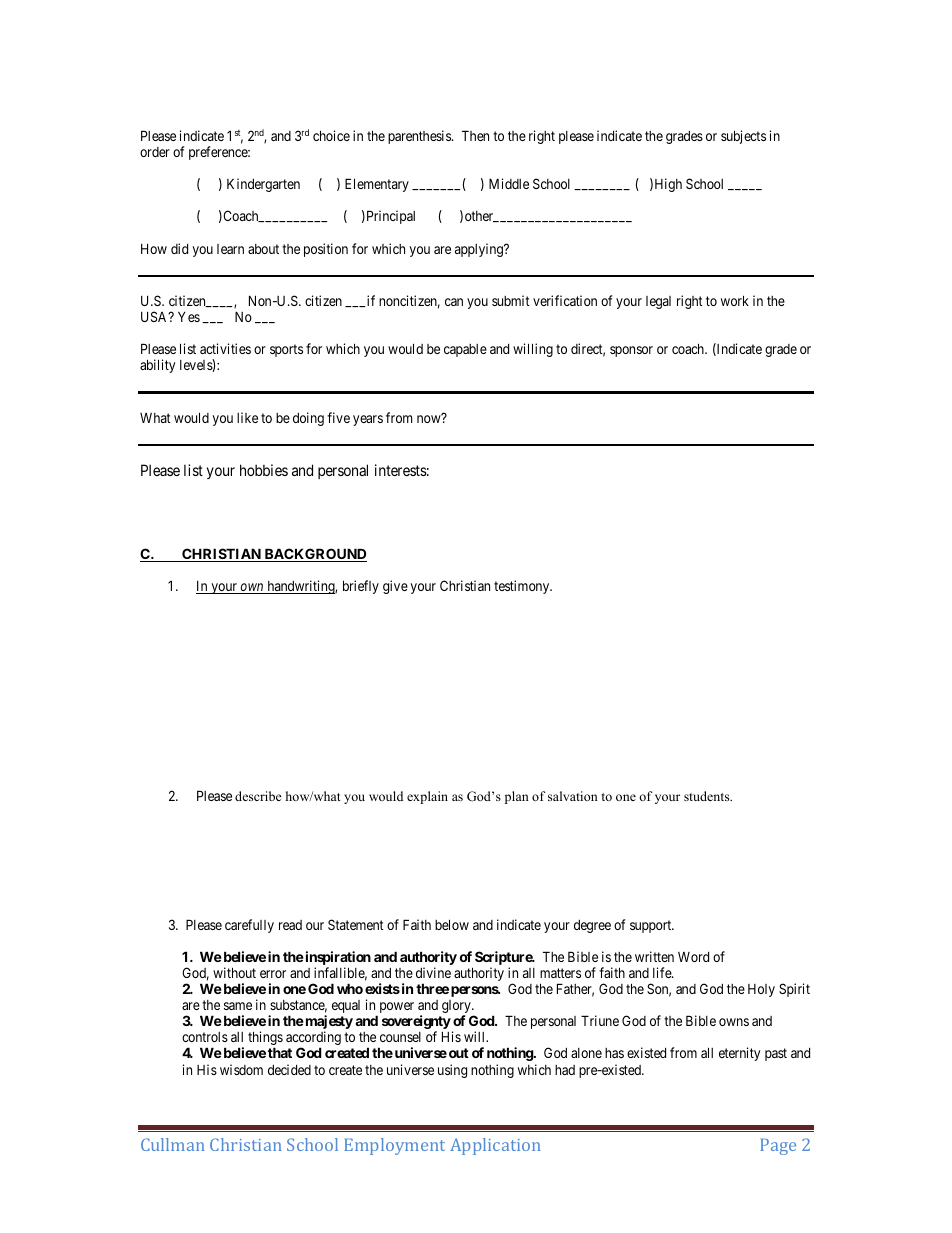 This screenshot has height=1233, width=952. I want to click on hobbies, so click(264, 470).
